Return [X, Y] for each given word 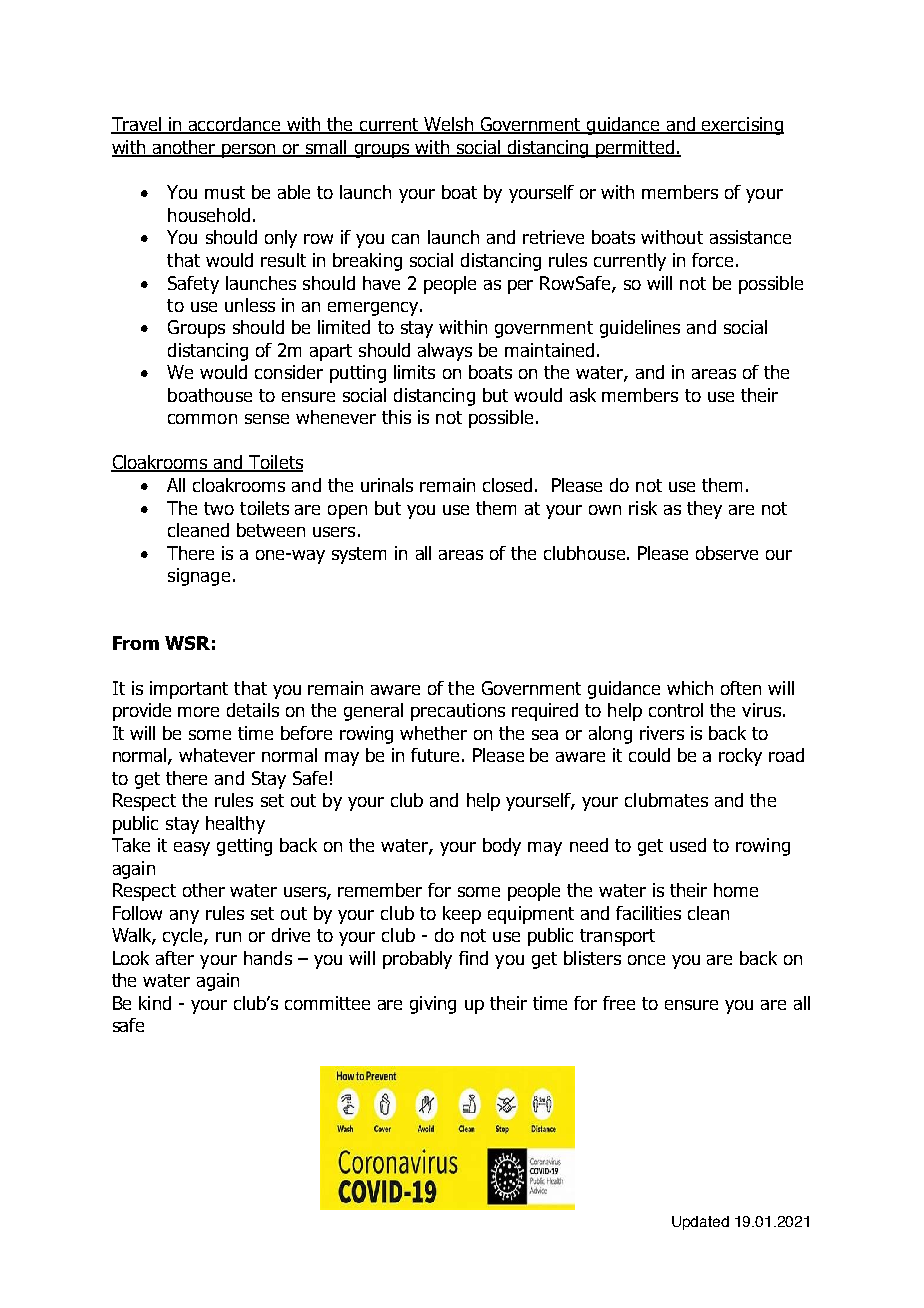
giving [433, 1005]
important [189, 690]
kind [155, 1003]
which [690, 688]
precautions [458, 712]
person [249, 151]
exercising [742, 126]
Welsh [448, 125]
